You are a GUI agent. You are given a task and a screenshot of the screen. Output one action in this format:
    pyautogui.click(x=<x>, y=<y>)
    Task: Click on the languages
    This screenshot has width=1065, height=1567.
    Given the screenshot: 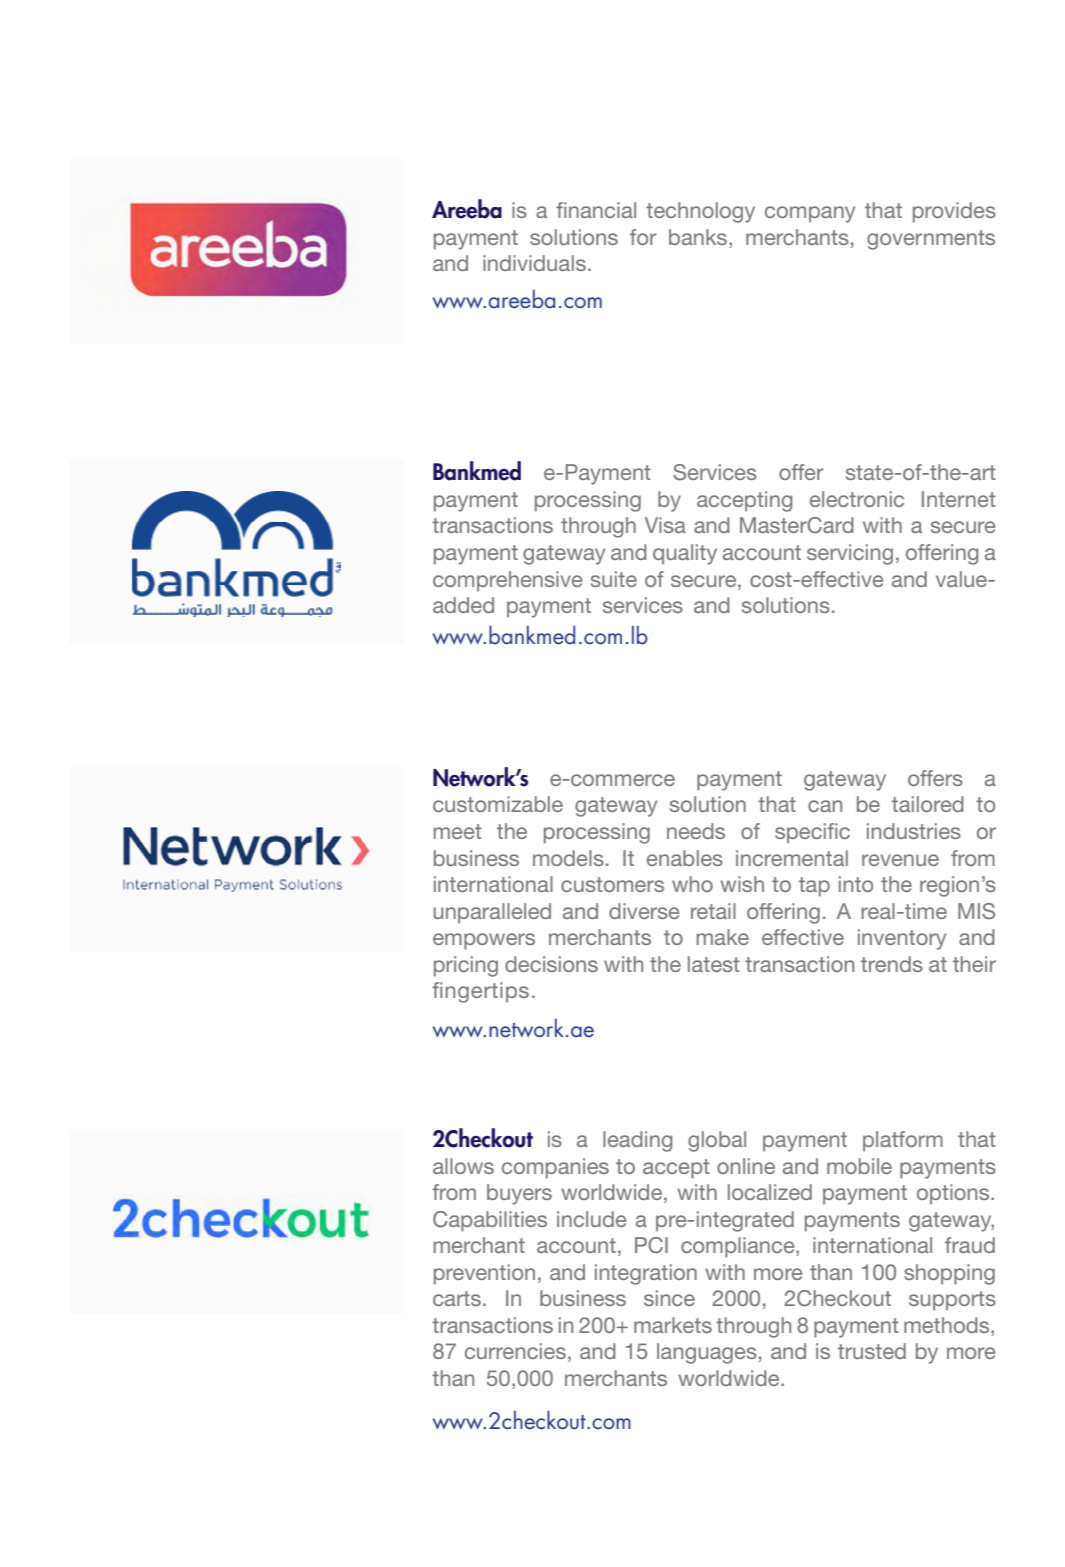 What is the action you would take?
    pyautogui.click(x=707, y=1353)
